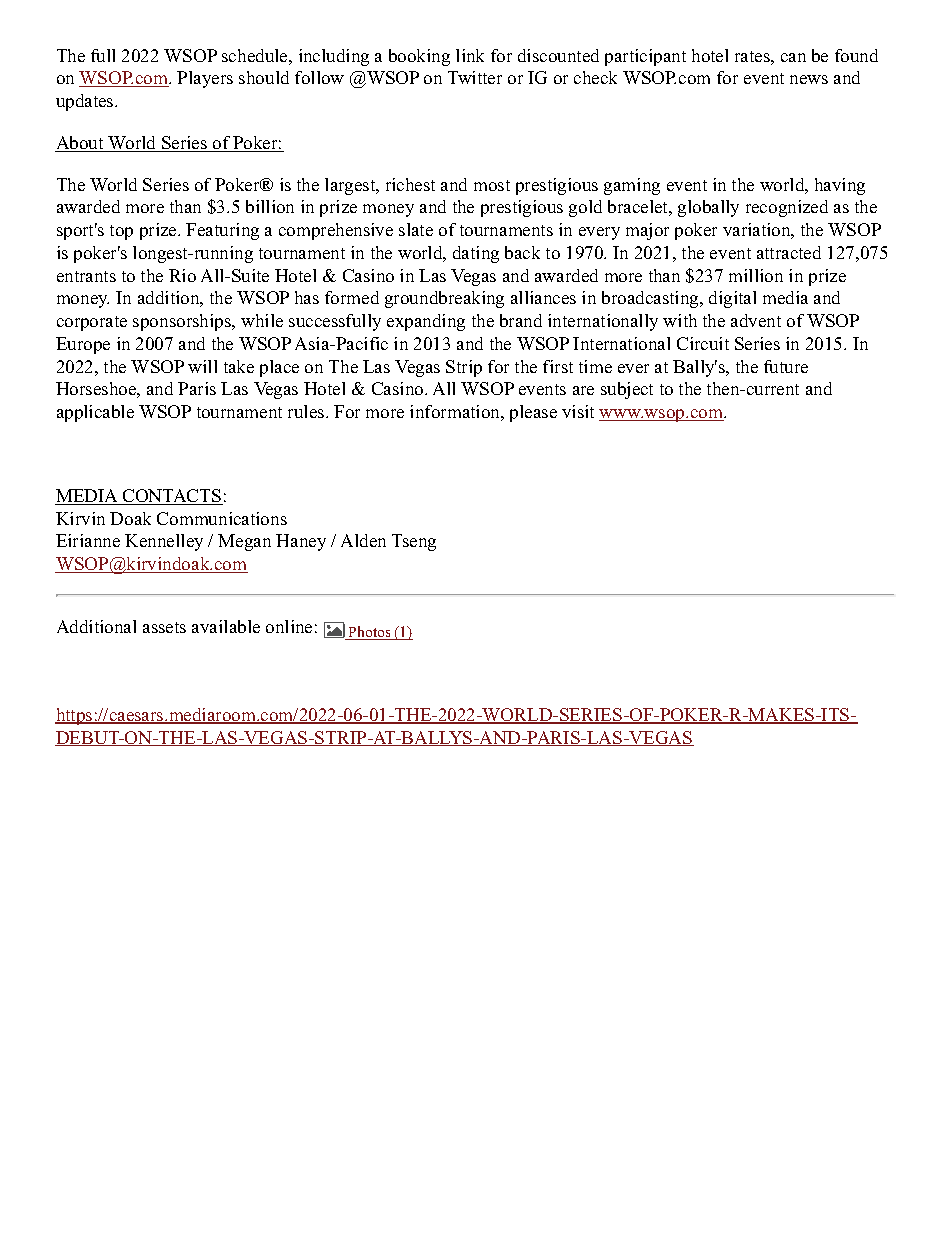 Image resolution: width=952 pixels, height=1233 pixels. What do you see at coordinates (183, 322) in the screenshot?
I see `sponsorships` at bounding box center [183, 322].
